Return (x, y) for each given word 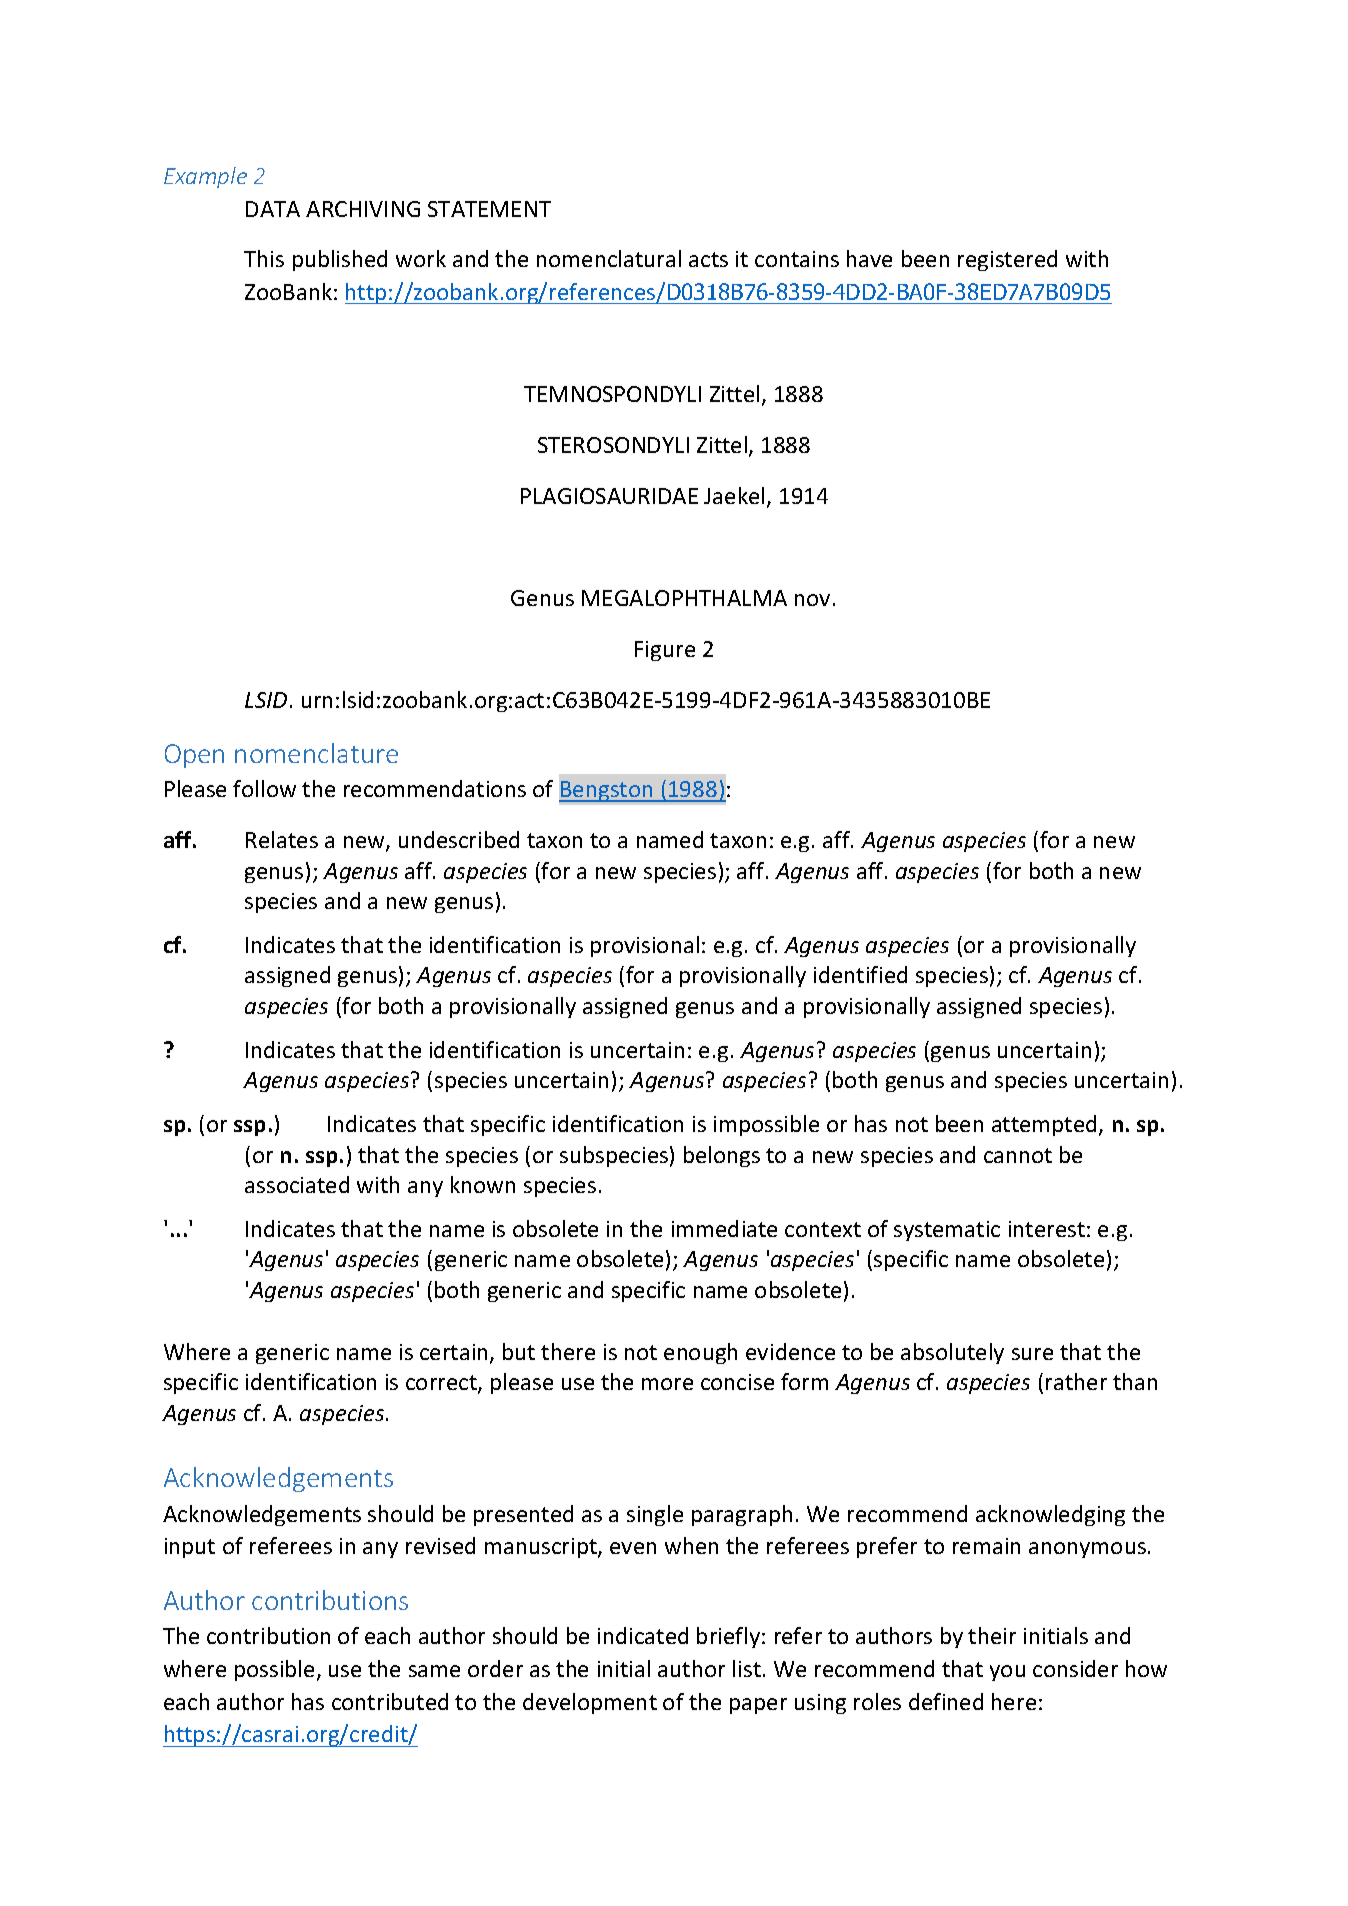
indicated (643, 1635)
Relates (282, 839)
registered (1007, 260)
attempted (1044, 1125)
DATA (273, 209)
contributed (390, 1701)
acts (708, 259)
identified (860, 974)
